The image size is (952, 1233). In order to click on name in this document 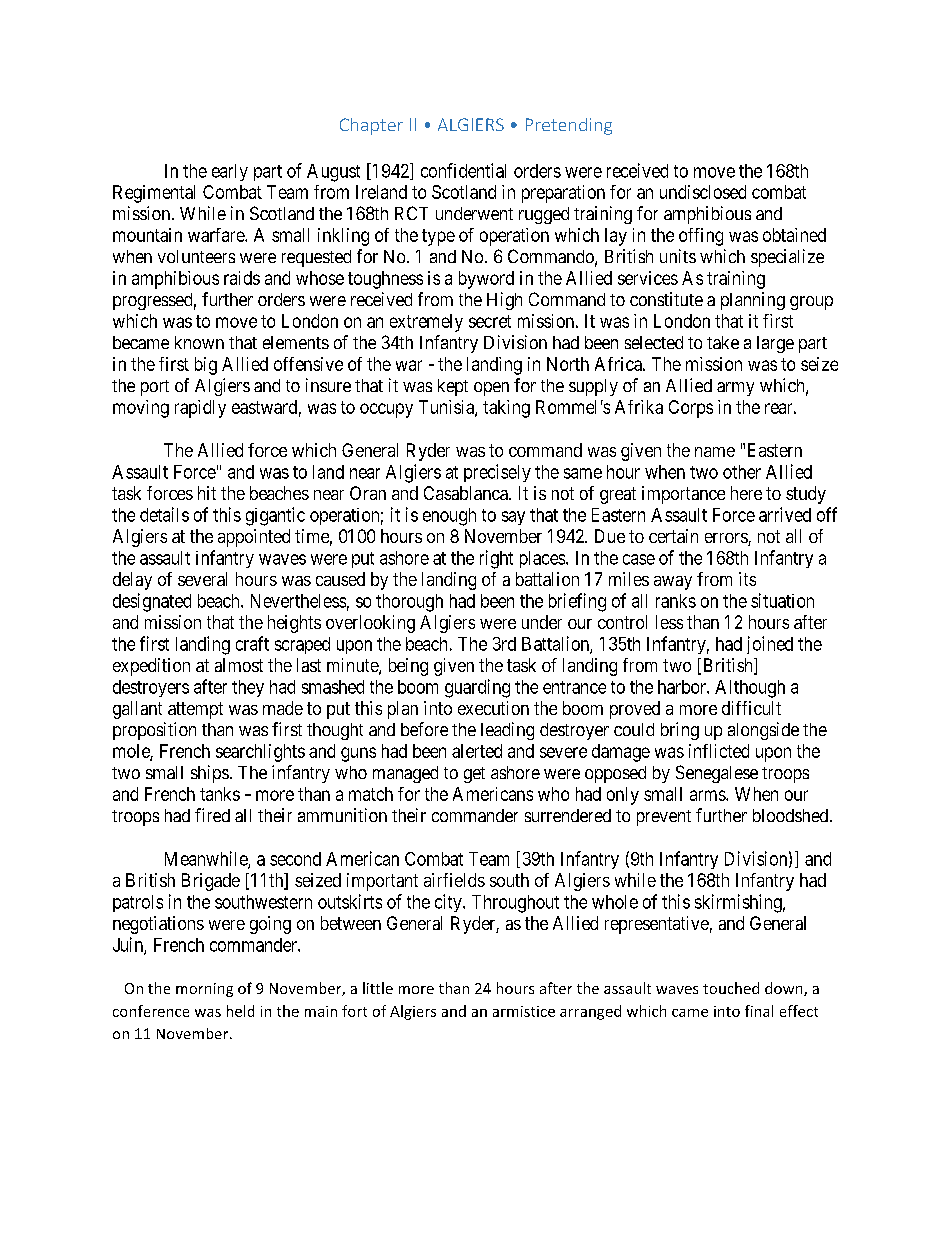, I will do `click(715, 452)`.
